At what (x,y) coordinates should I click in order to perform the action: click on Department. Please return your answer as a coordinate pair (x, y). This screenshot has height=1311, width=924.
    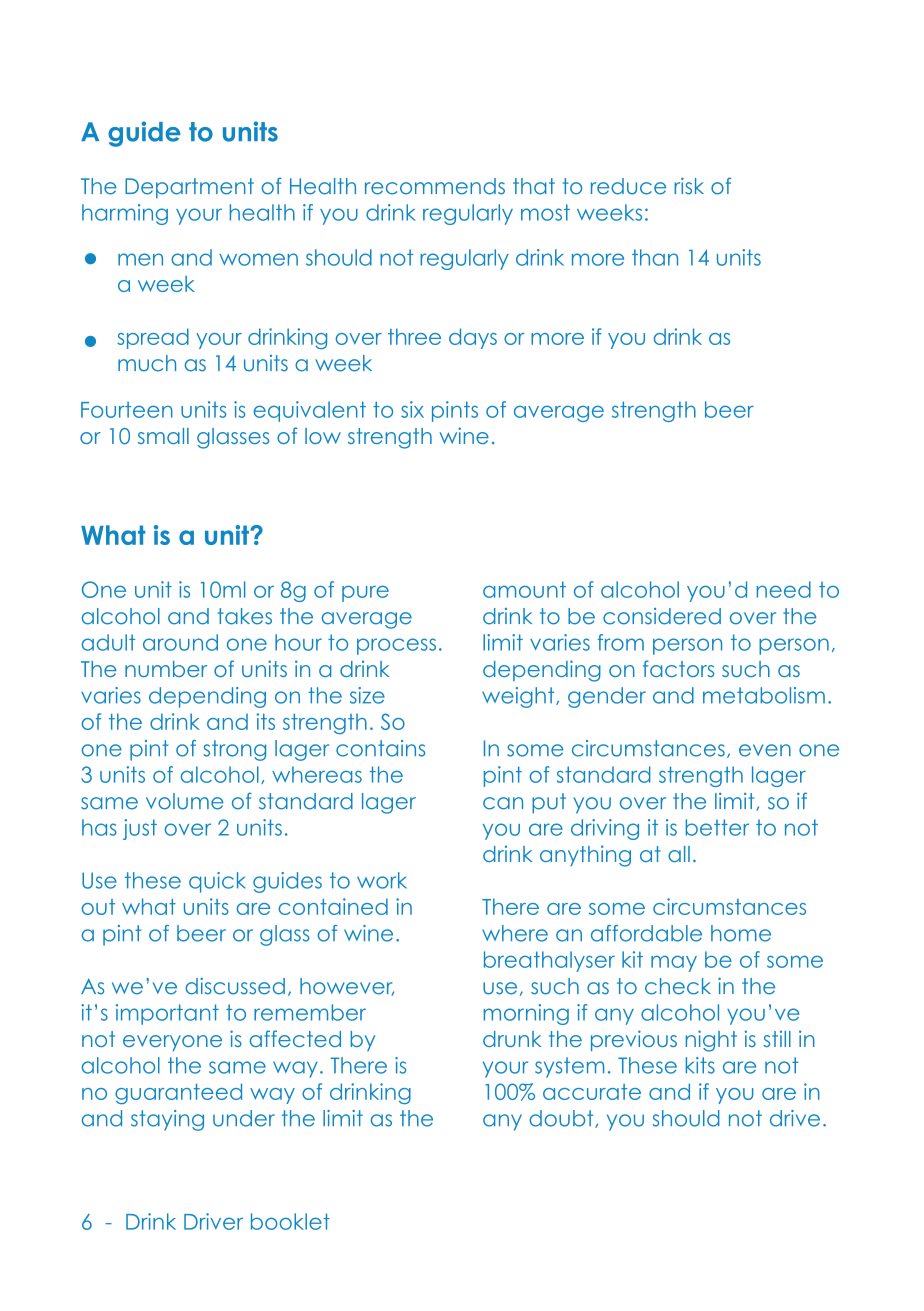
    Looking at the image, I should click on (189, 188).
